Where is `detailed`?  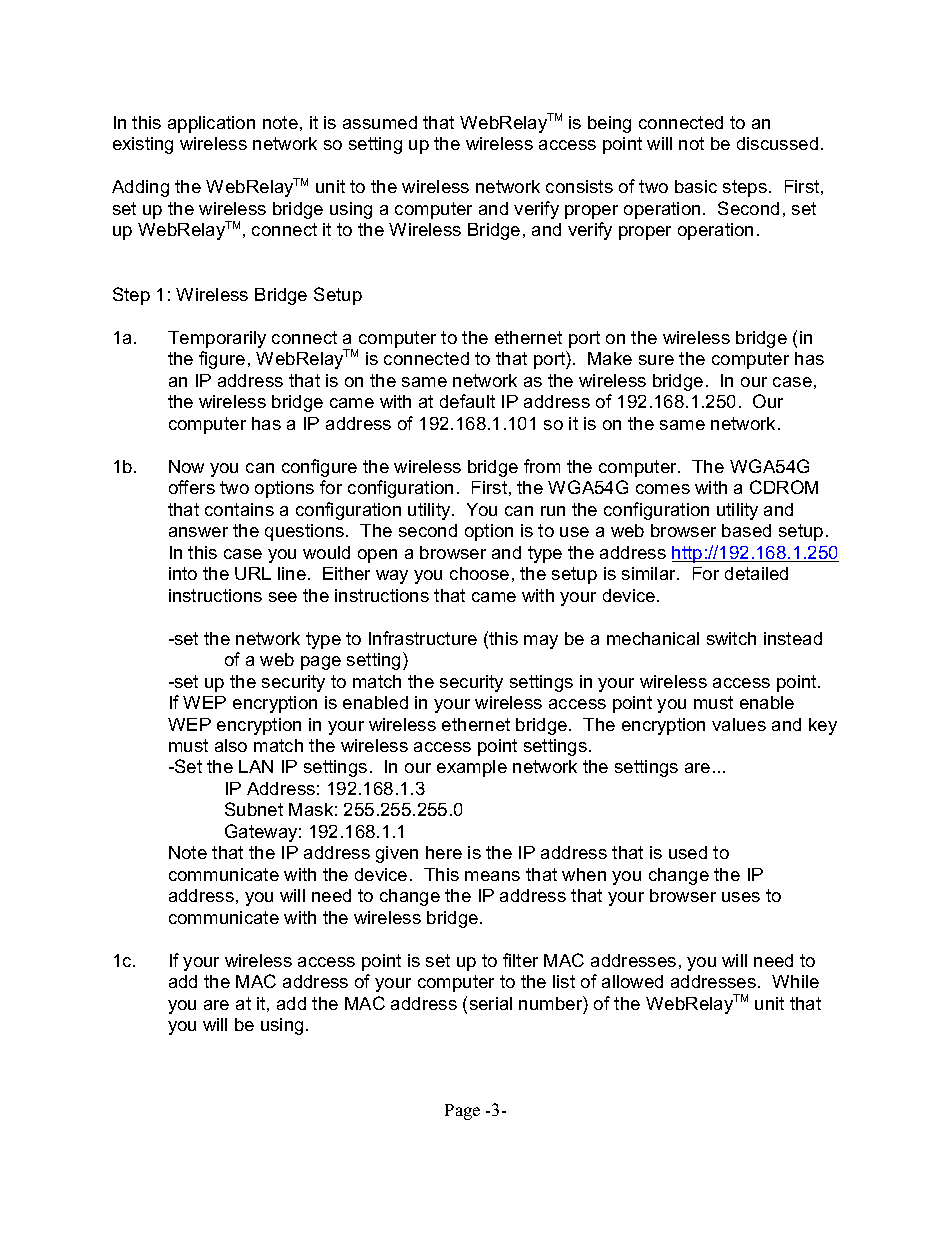 detailed is located at coordinates (756, 573).
